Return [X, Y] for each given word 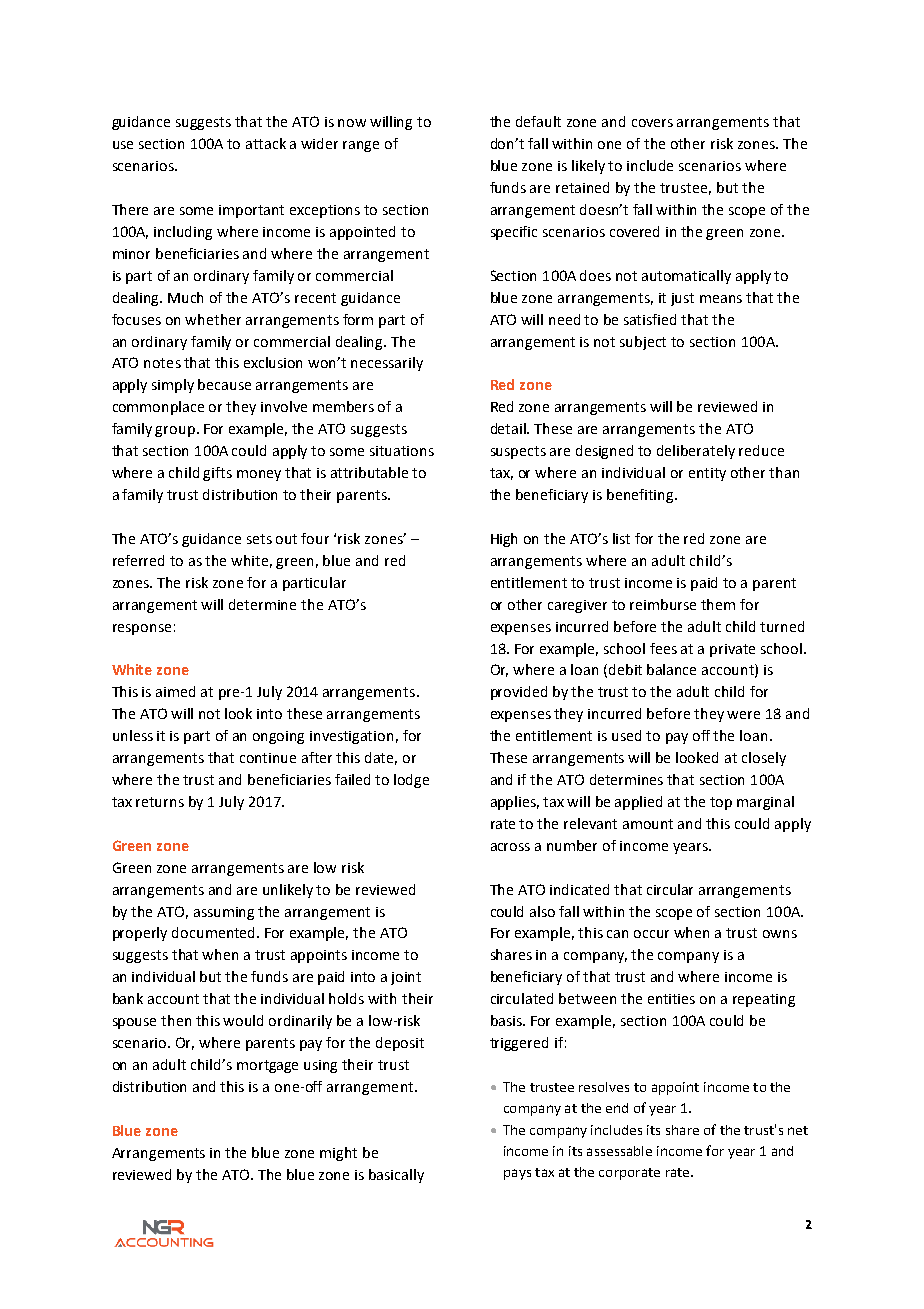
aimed [175, 691]
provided [519, 693]
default [538, 121]
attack [266, 143]
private [732, 650]
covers [652, 123]
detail [510, 428]
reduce [761, 450]
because [224, 384]
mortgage [267, 1066]
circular [670, 889]
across [510, 847]
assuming [224, 913]
